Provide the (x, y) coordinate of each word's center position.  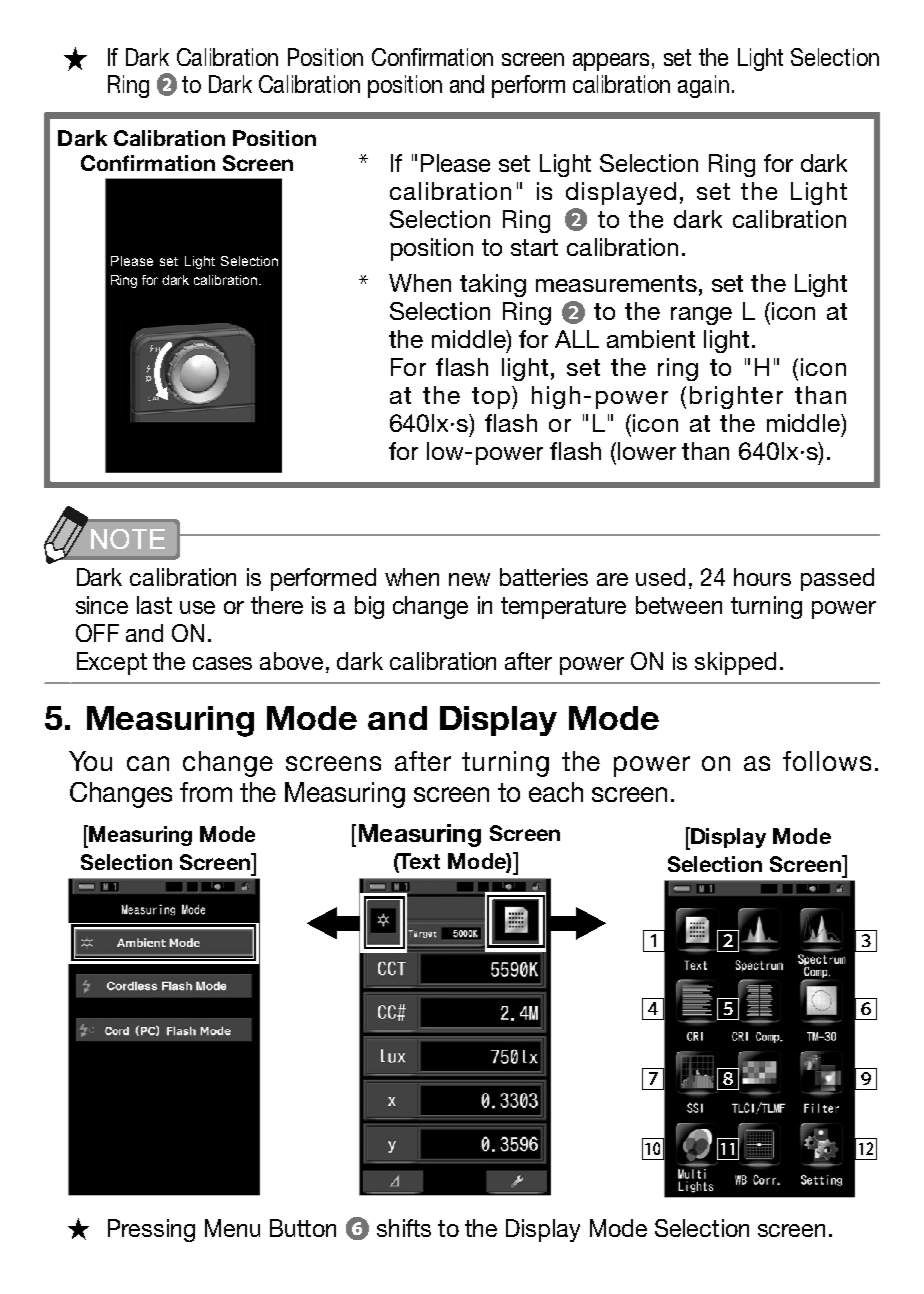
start (534, 247)
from (206, 792)
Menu (232, 1228)
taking (493, 285)
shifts (404, 1228)
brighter (736, 397)
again (703, 86)
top (492, 397)
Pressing (151, 1230)
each (556, 792)
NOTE (128, 539)
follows (827, 761)
